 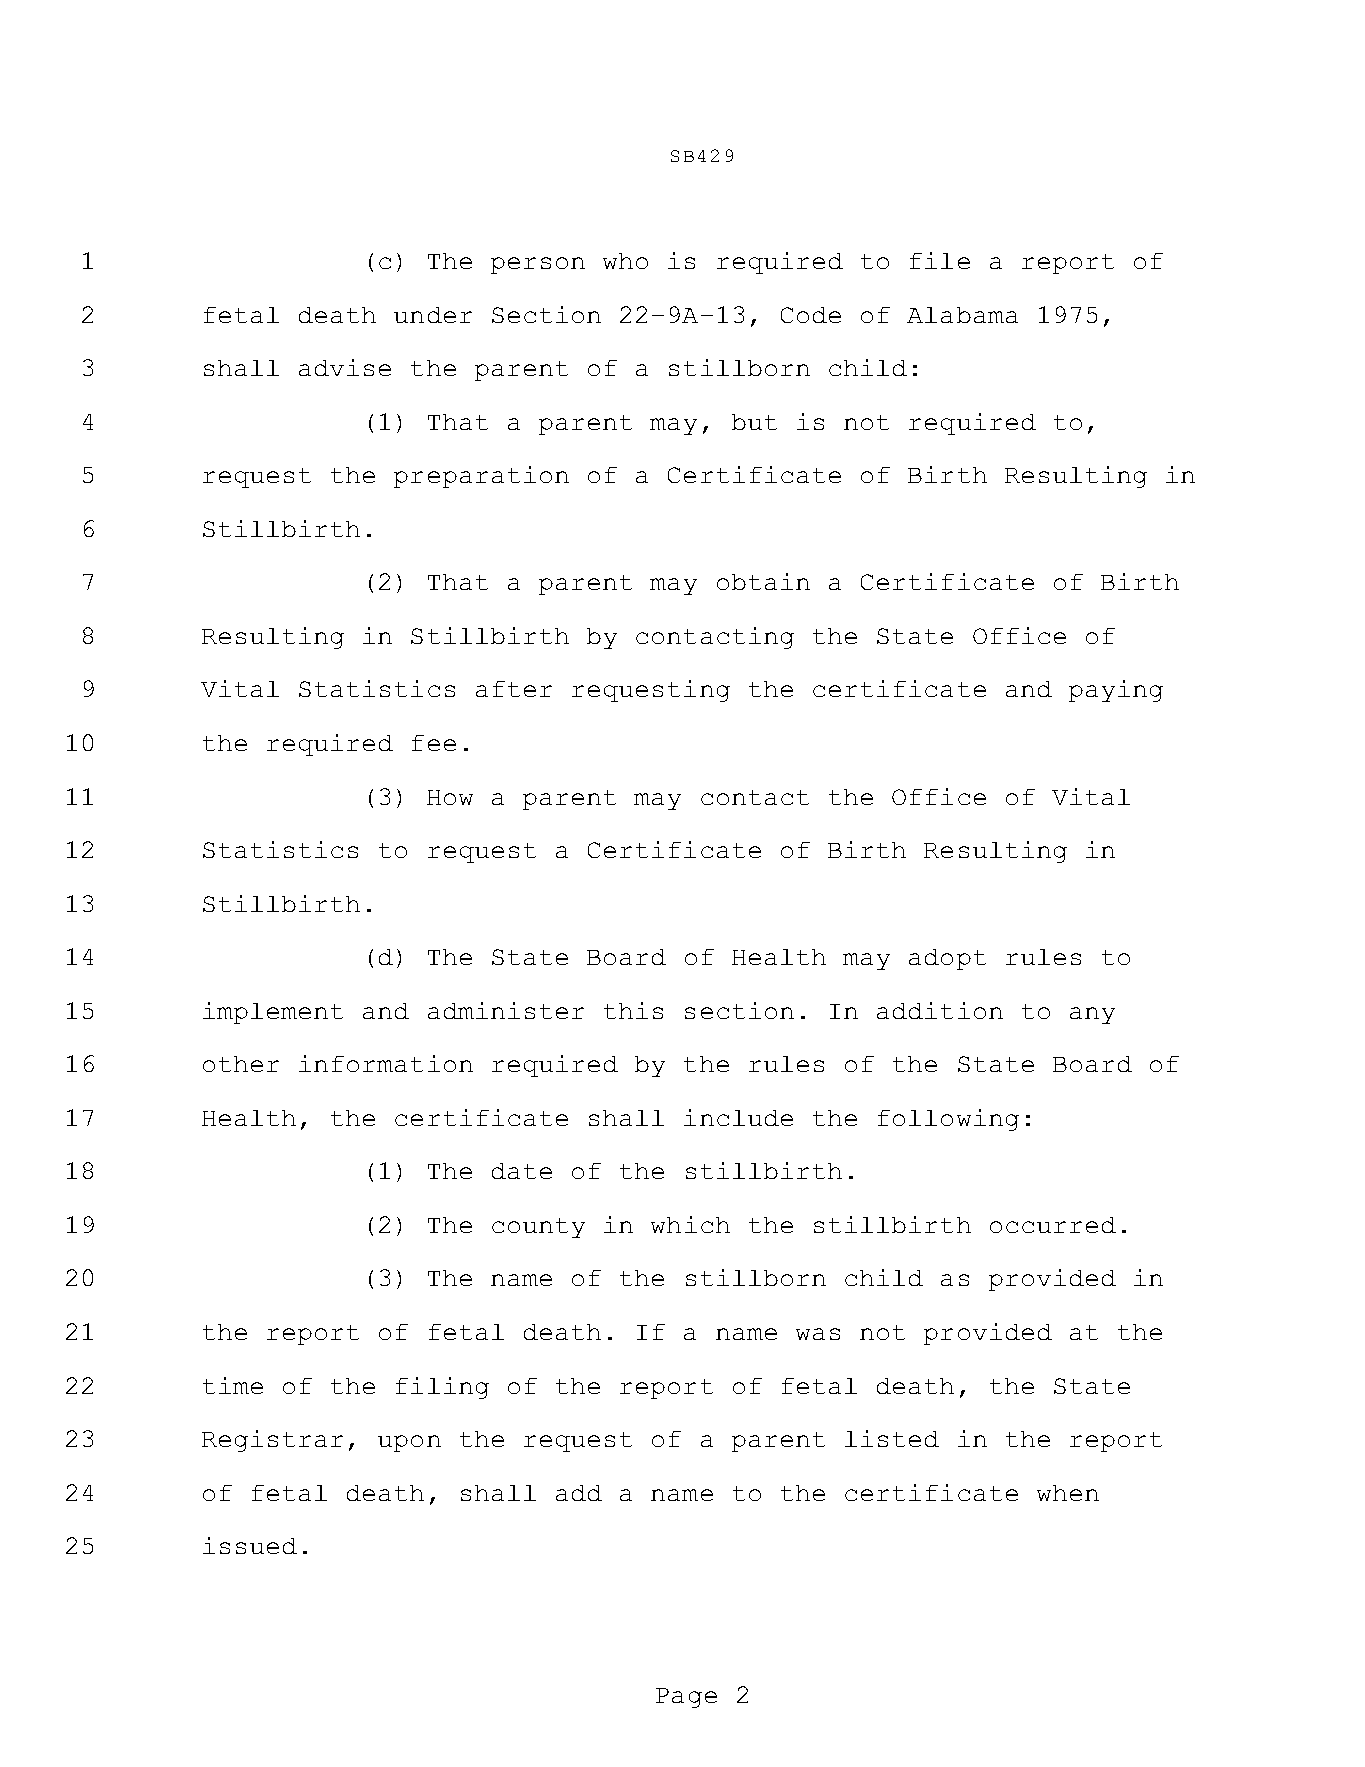 What do you see at coordinates (625, 261) in the screenshot?
I see `who` at bounding box center [625, 261].
